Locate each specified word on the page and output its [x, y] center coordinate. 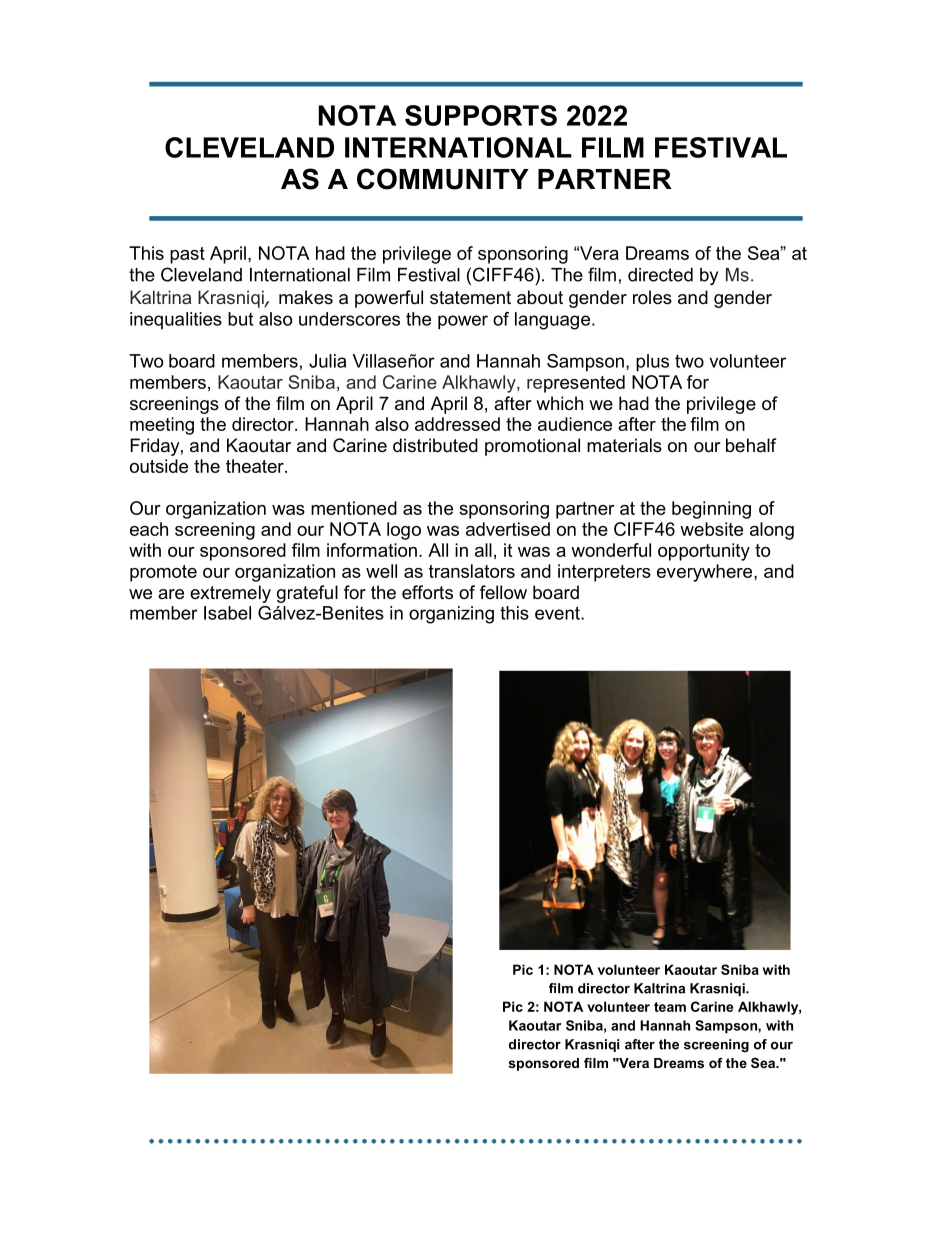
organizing [451, 615]
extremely [230, 594]
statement [470, 298]
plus [652, 363]
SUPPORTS [481, 115]
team [670, 1007]
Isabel [227, 613]
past [187, 255]
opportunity [704, 552]
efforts [427, 592]
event [558, 613]
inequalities [176, 320]
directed [660, 275]
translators [472, 571]
